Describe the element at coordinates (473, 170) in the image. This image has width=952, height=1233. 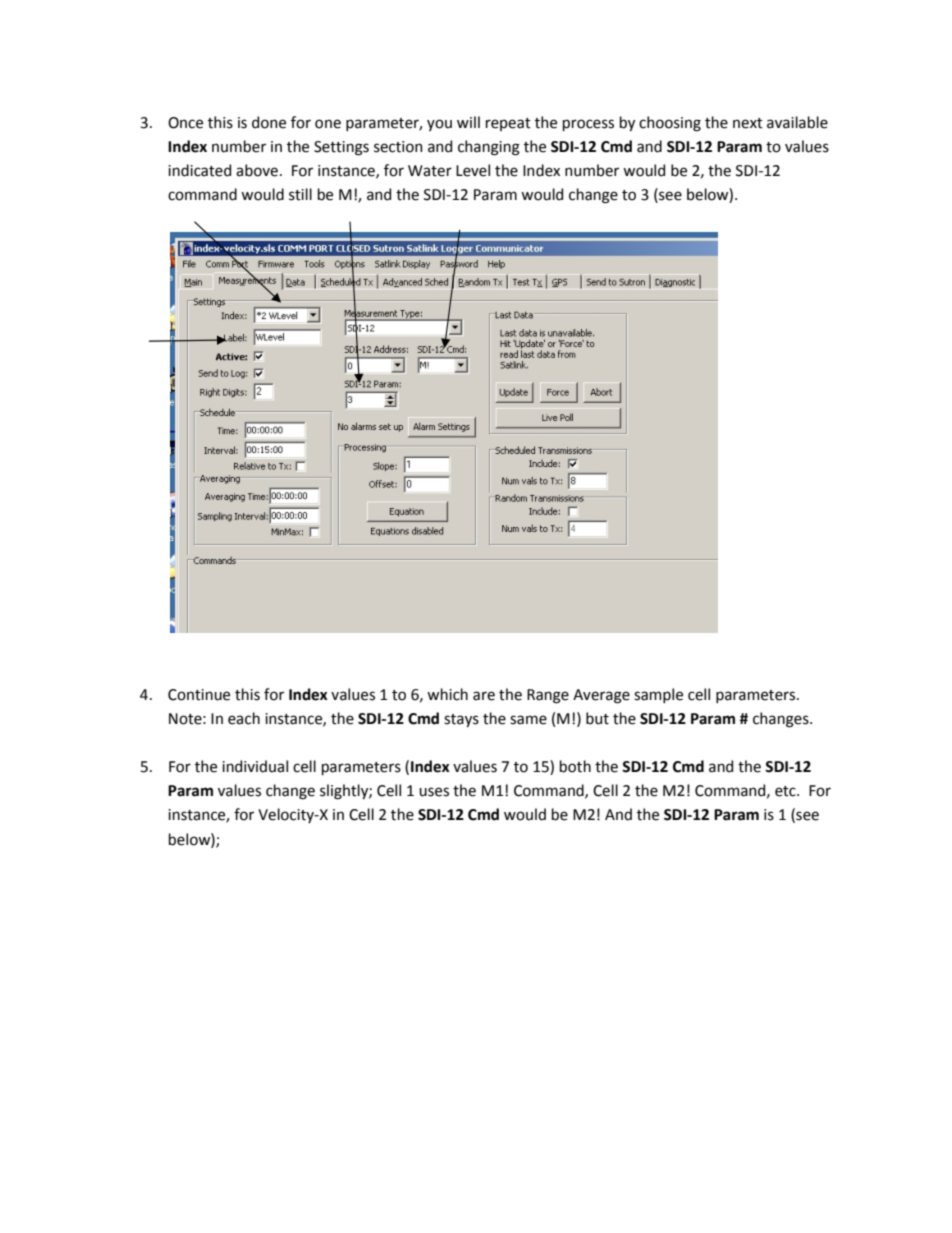
I see `Level` at that location.
